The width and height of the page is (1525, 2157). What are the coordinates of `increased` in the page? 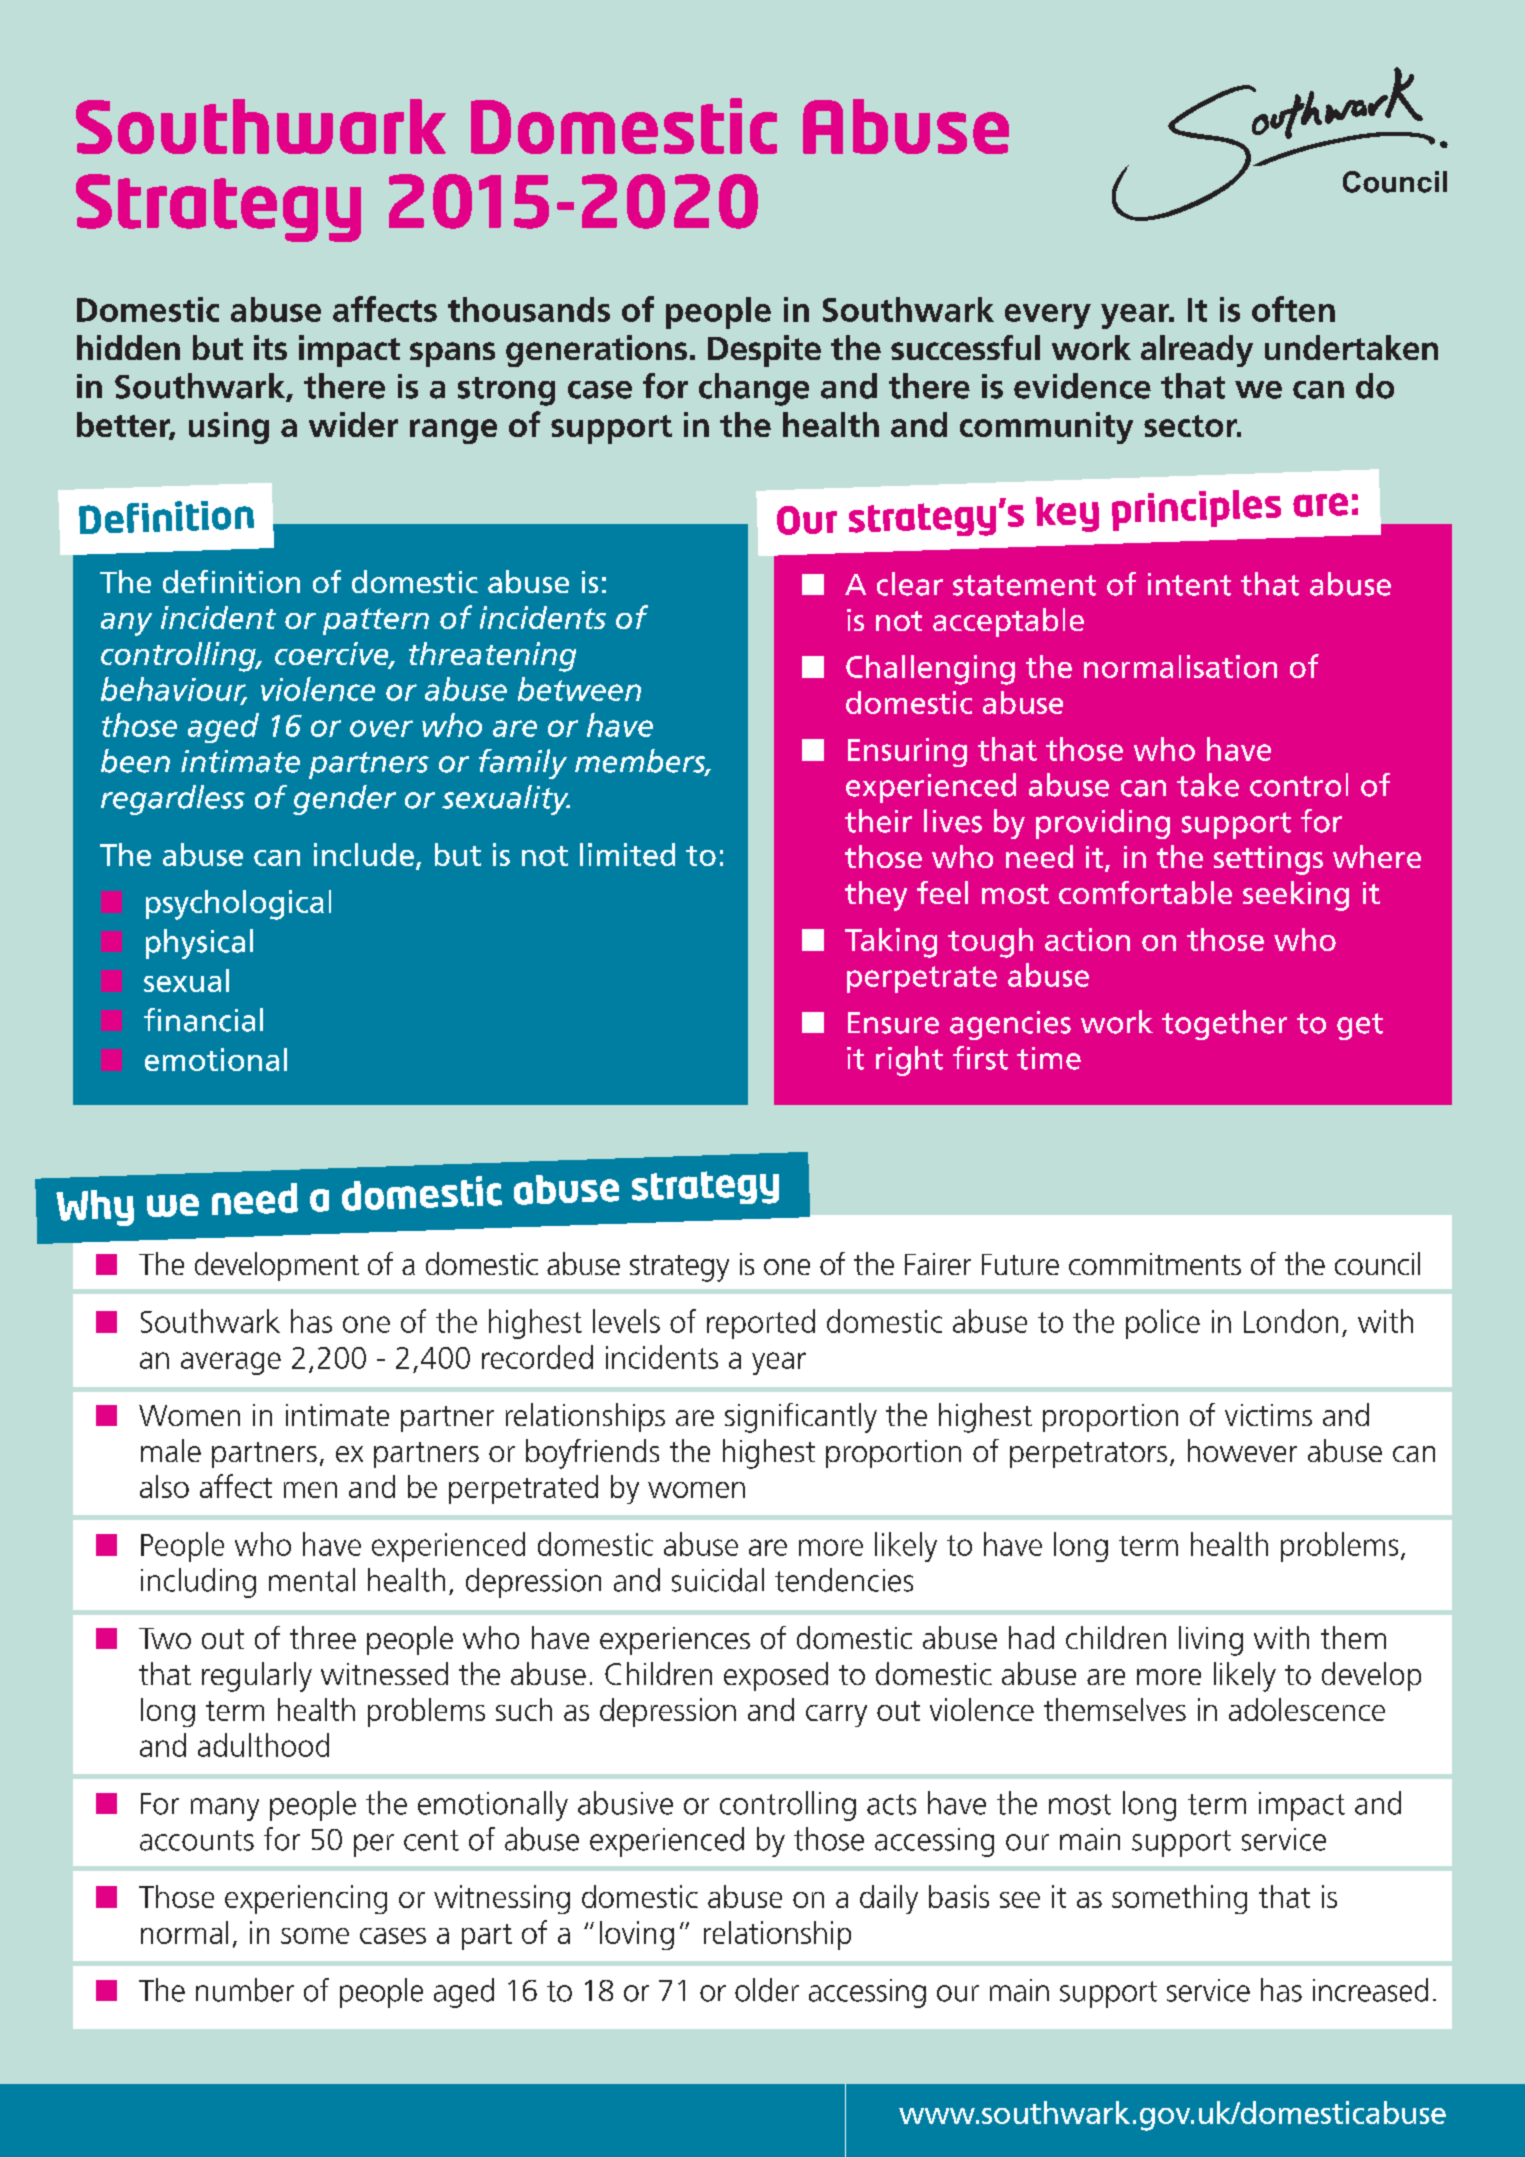 It's located at (1370, 1990).
